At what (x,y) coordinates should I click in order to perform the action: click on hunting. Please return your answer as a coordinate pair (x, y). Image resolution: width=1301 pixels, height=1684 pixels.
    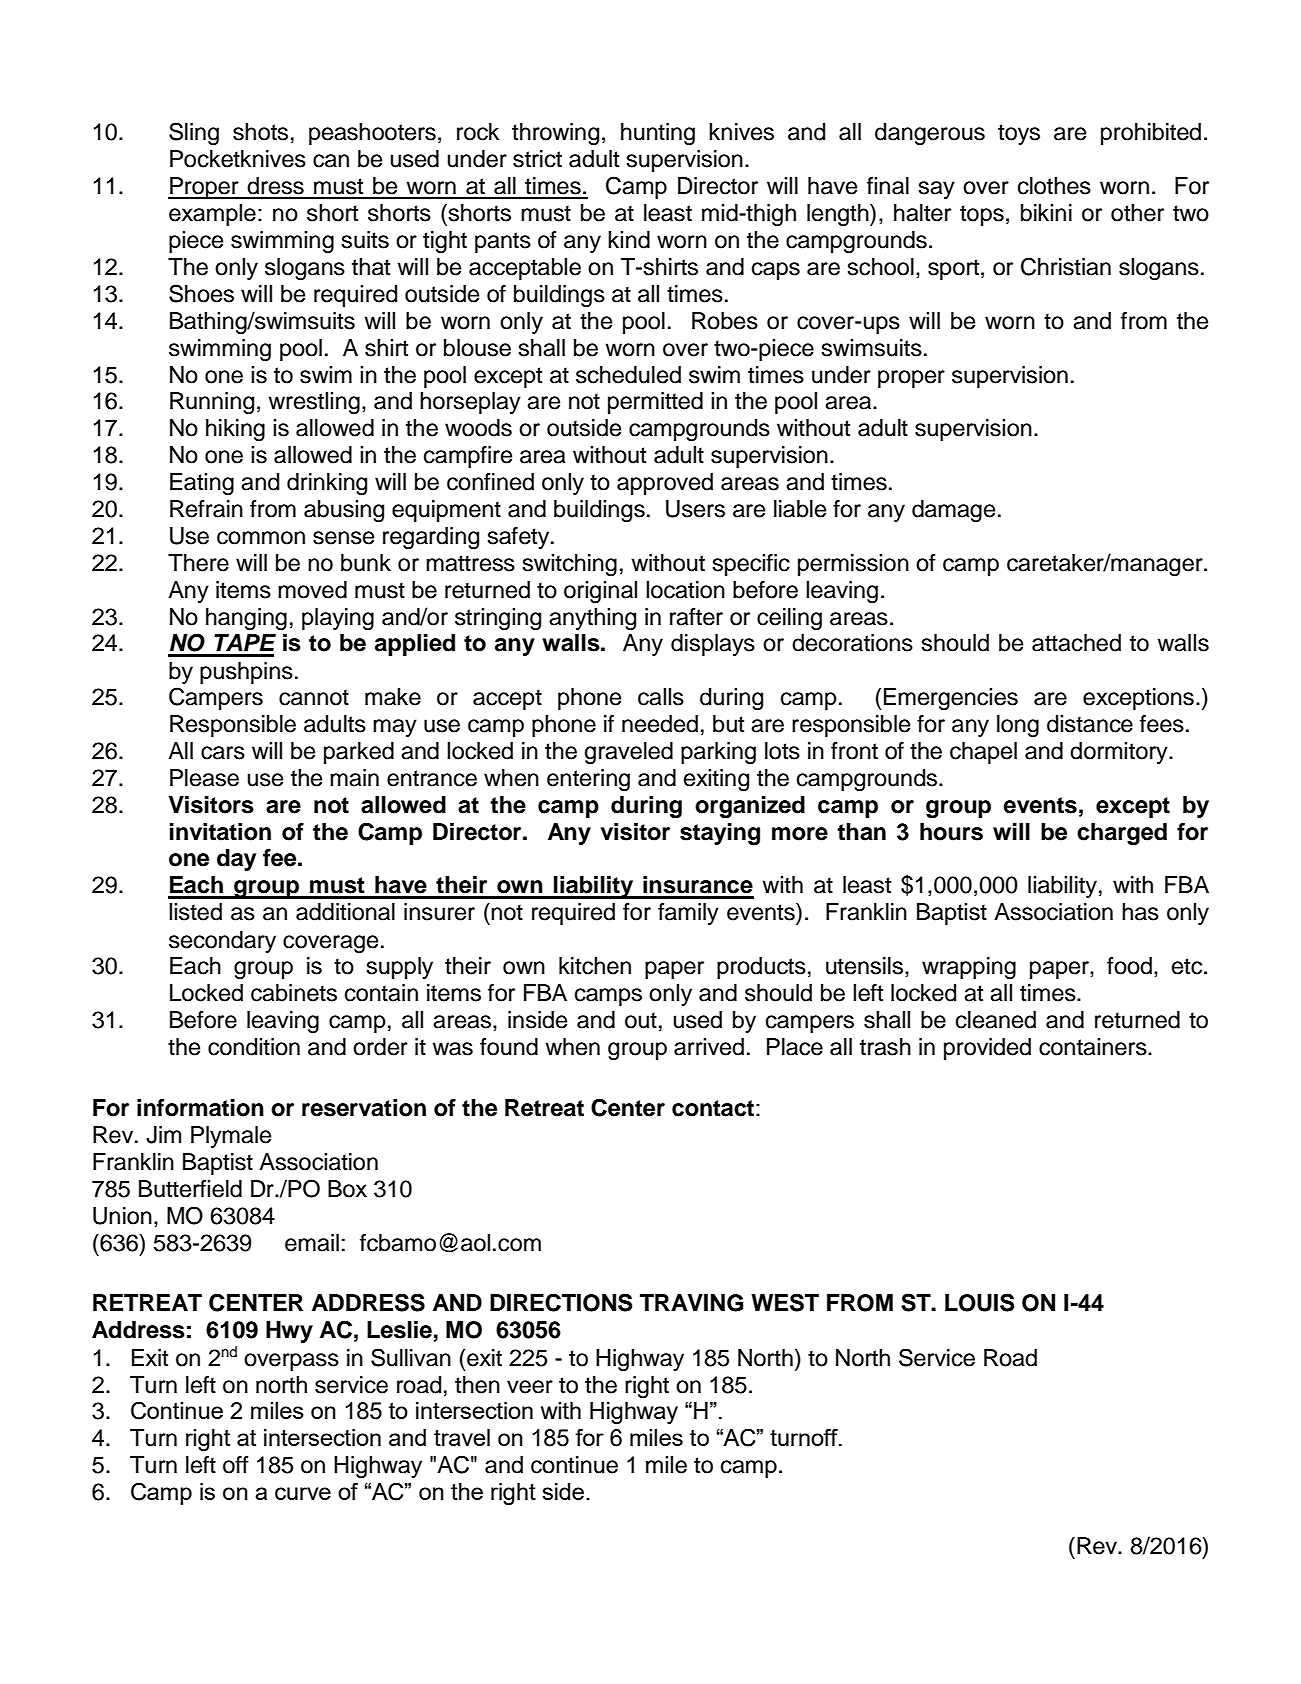
    Looking at the image, I should click on (658, 134).
